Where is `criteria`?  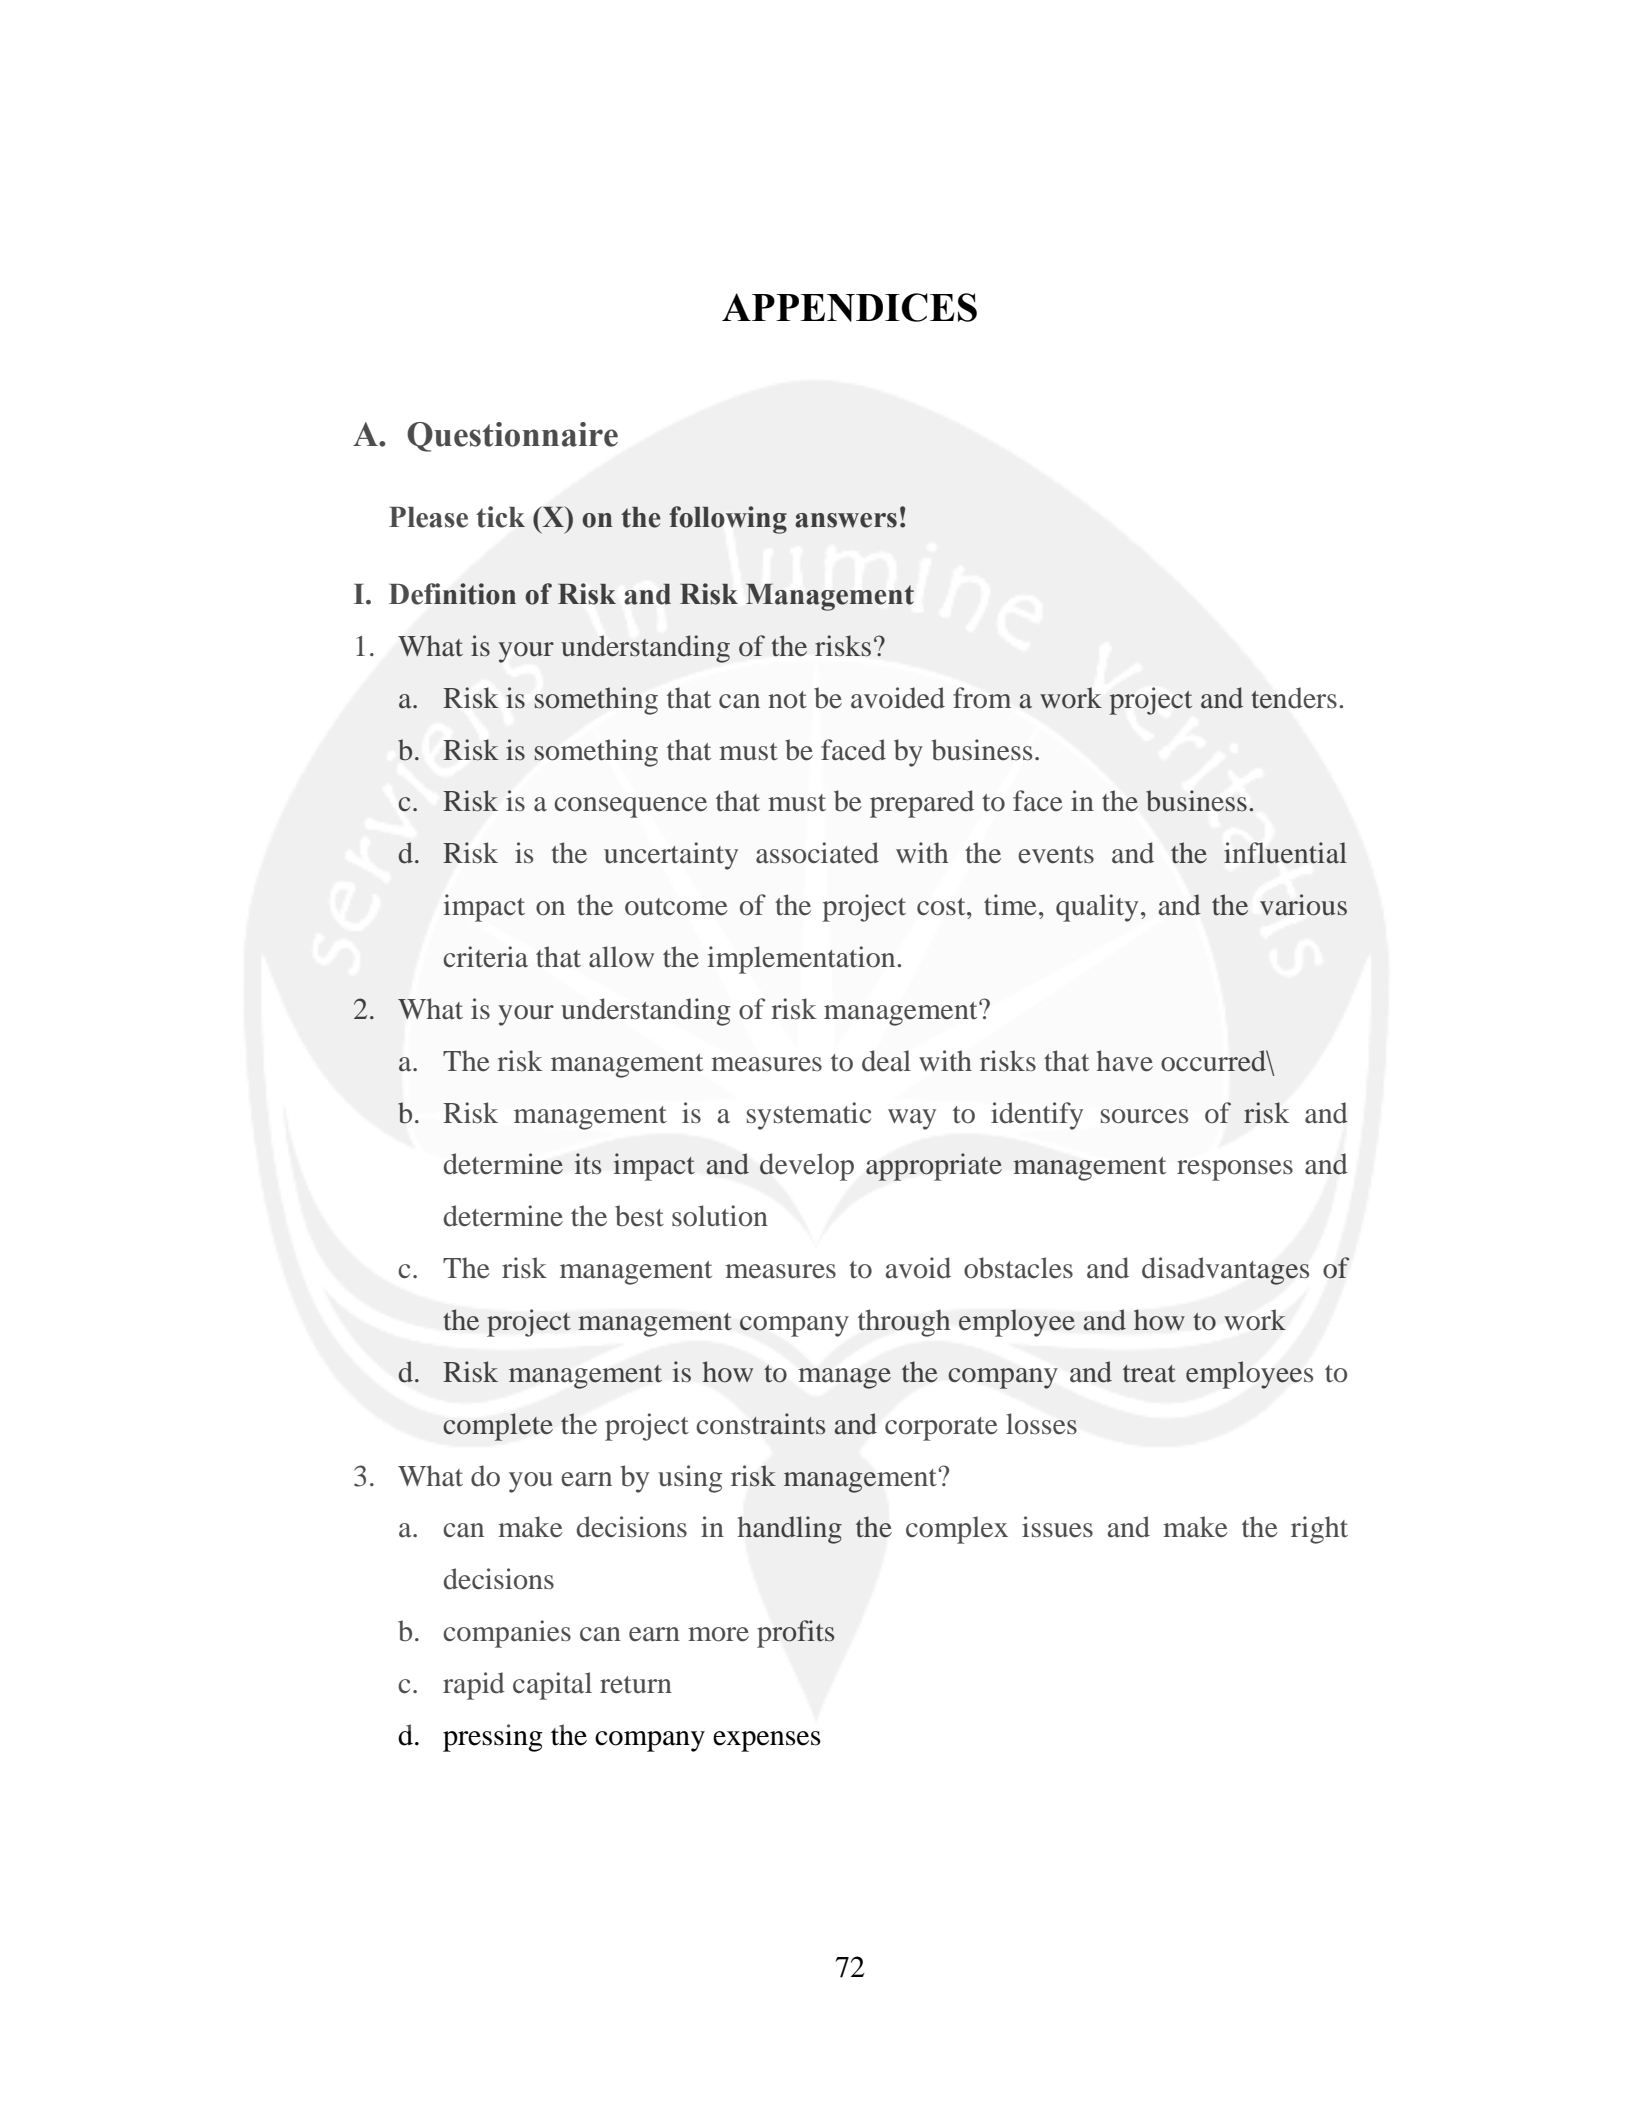
criteria is located at coordinates (485, 957).
